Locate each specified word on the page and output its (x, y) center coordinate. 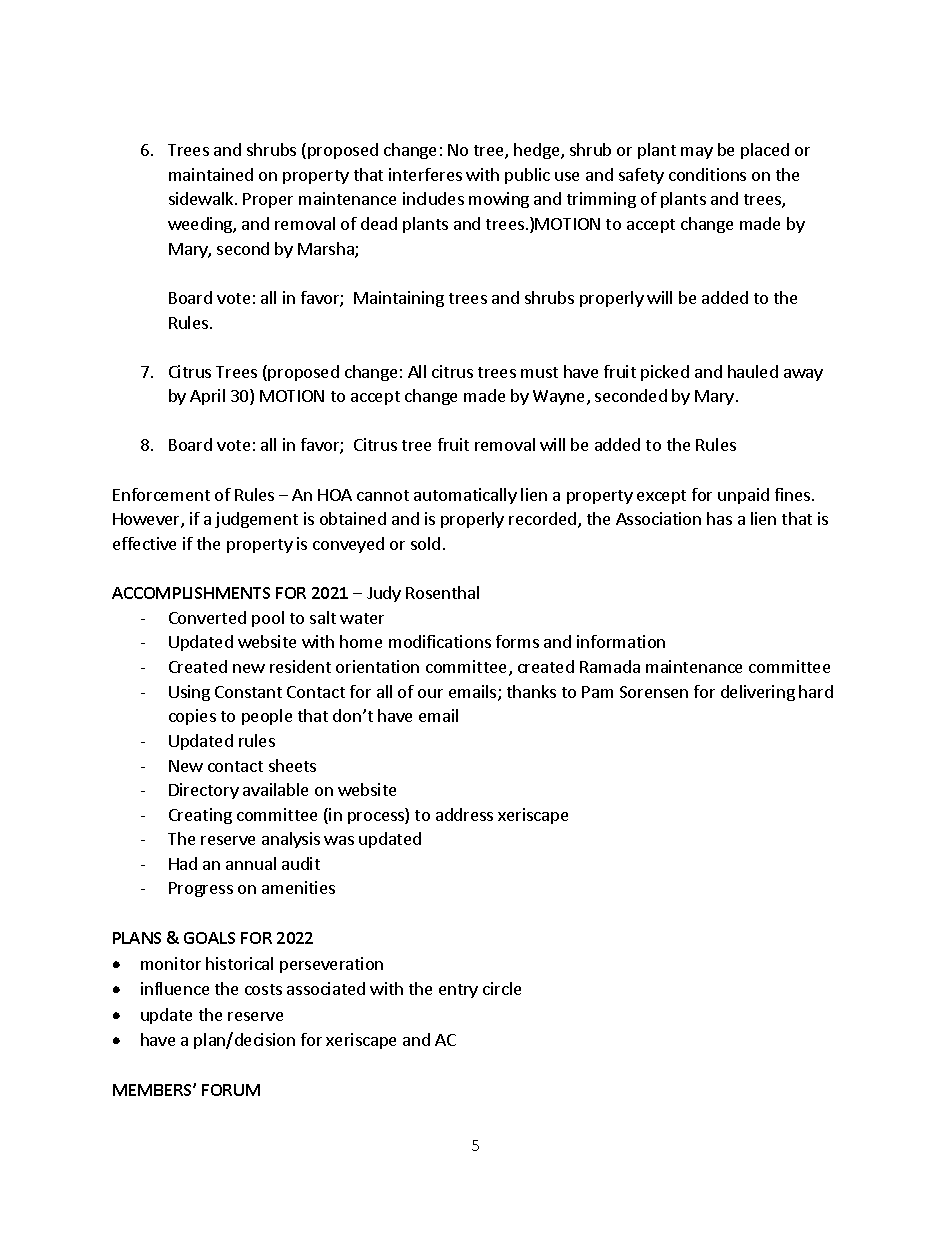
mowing (499, 200)
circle (502, 988)
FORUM (231, 1090)
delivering (758, 693)
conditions (707, 174)
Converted (207, 617)
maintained (211, 174)
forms (517, 641)
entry (458, 991)
